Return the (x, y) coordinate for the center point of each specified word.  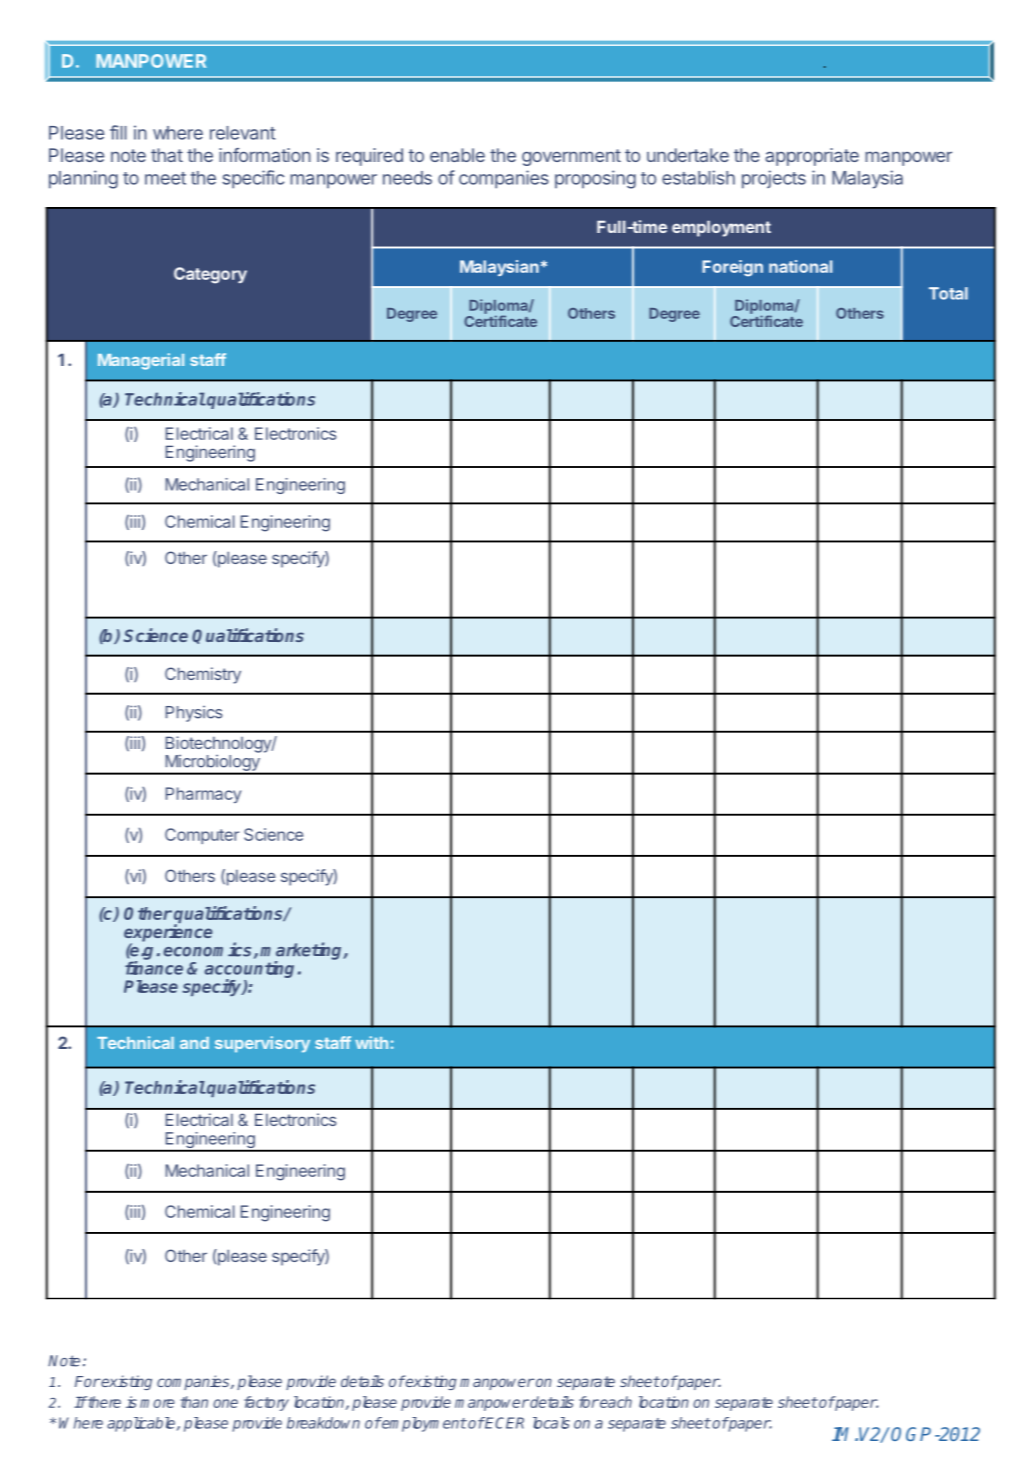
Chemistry (203, 675)
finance (154, 968)
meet (165, 178)
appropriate (812, 157)
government (571, 157)
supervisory (262, 1044)
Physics (194, 714)
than (194, 1402)
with (371, 1042)
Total (948, 293)
